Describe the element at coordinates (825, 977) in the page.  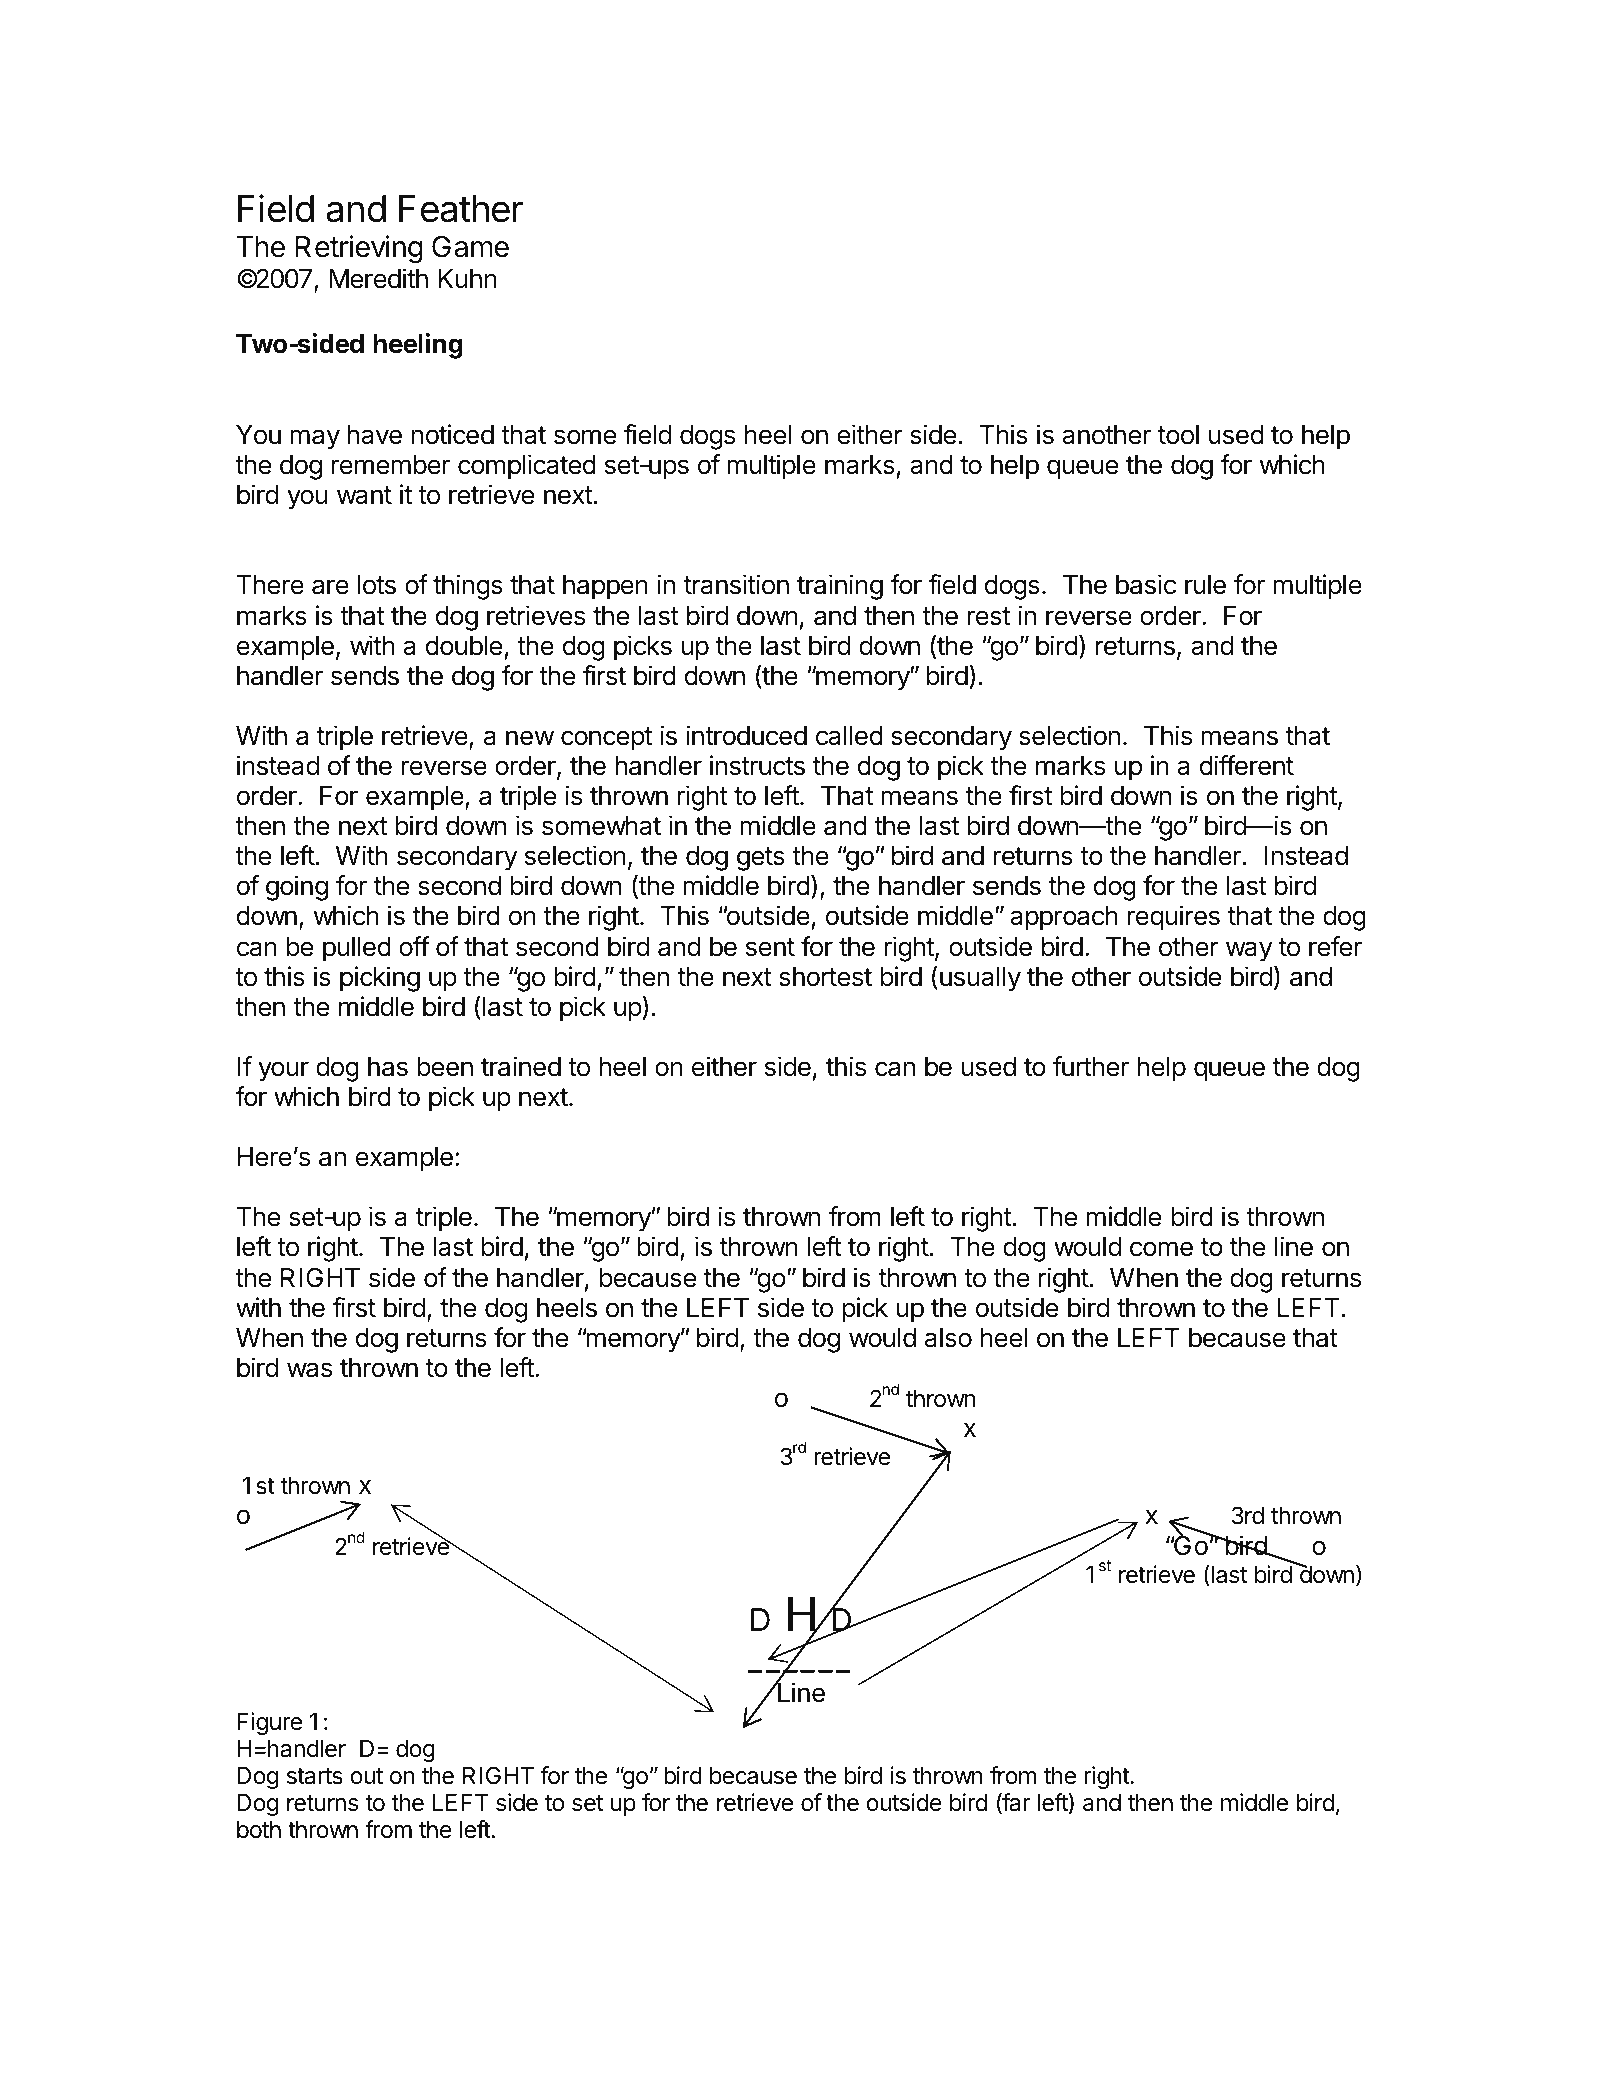
I see `shortest` at that location.
